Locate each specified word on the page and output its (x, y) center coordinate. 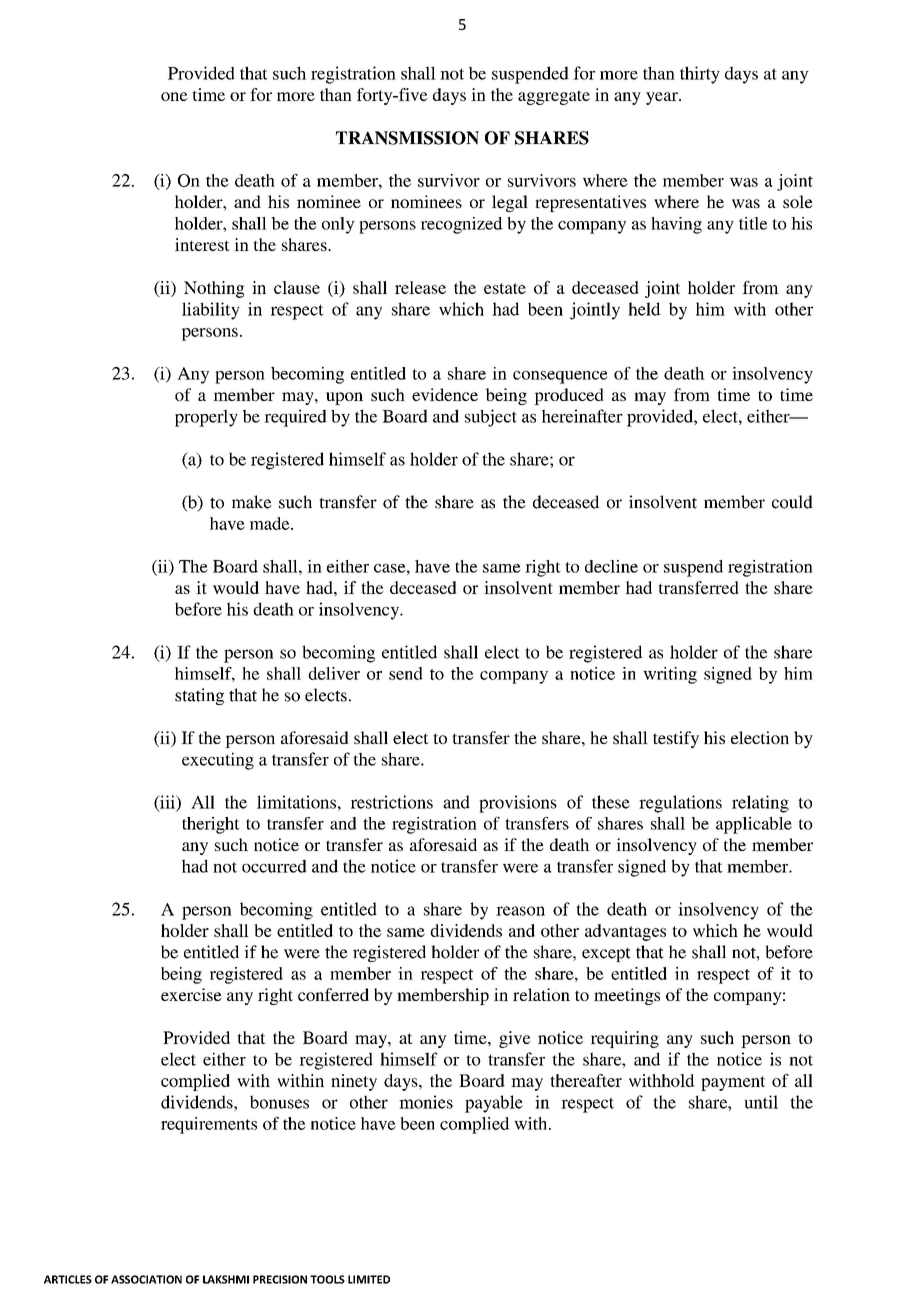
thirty (700, 75)
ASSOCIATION (146, 1279)
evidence (445, 394)
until (761, 1102)
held (644, 309)
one (174, 96)
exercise (191, 994)
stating (199, 696)
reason (520, 911)
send (406, 673)
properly (206, 418)
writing (670, 675)
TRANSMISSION (407, 138)
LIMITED (369, 1279)
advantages (625, 932)
